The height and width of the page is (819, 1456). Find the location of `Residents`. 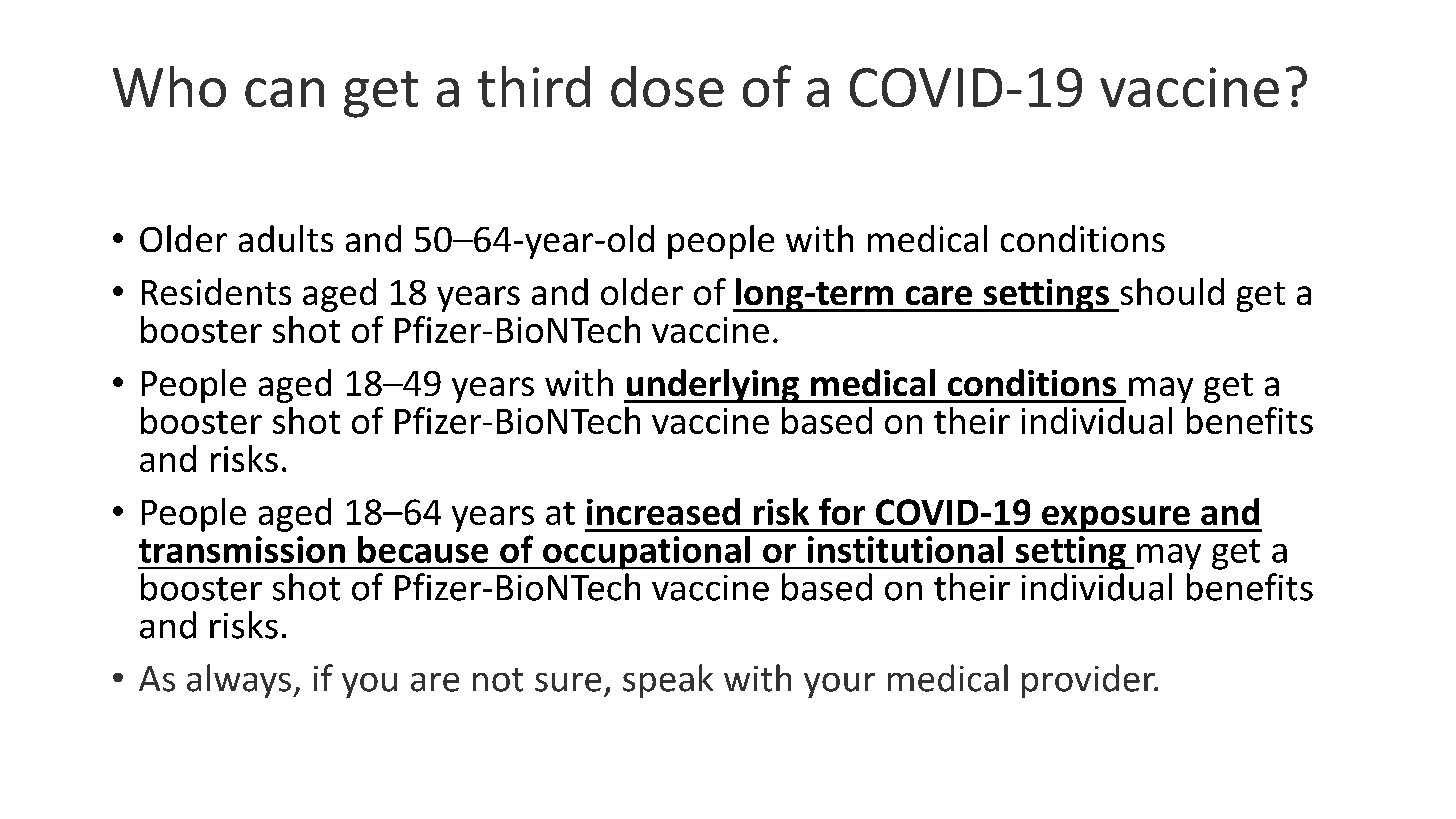

Residents is located at coordinates (216, 291).
